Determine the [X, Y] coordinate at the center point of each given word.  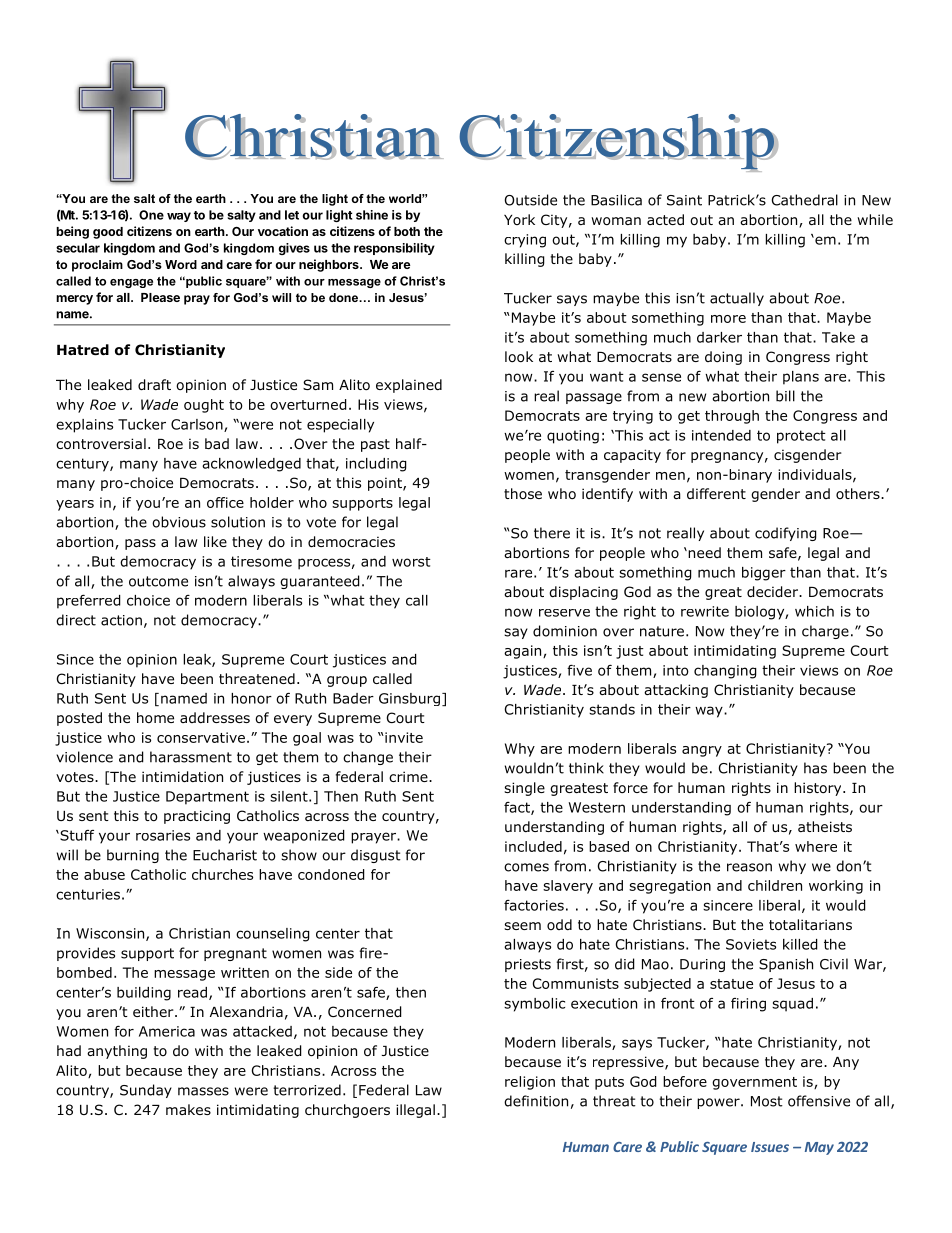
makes [188, 1109]
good [108, 233]
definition [536, 1101]
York [519, 219]
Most [767, 1101]
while [875, 219]
